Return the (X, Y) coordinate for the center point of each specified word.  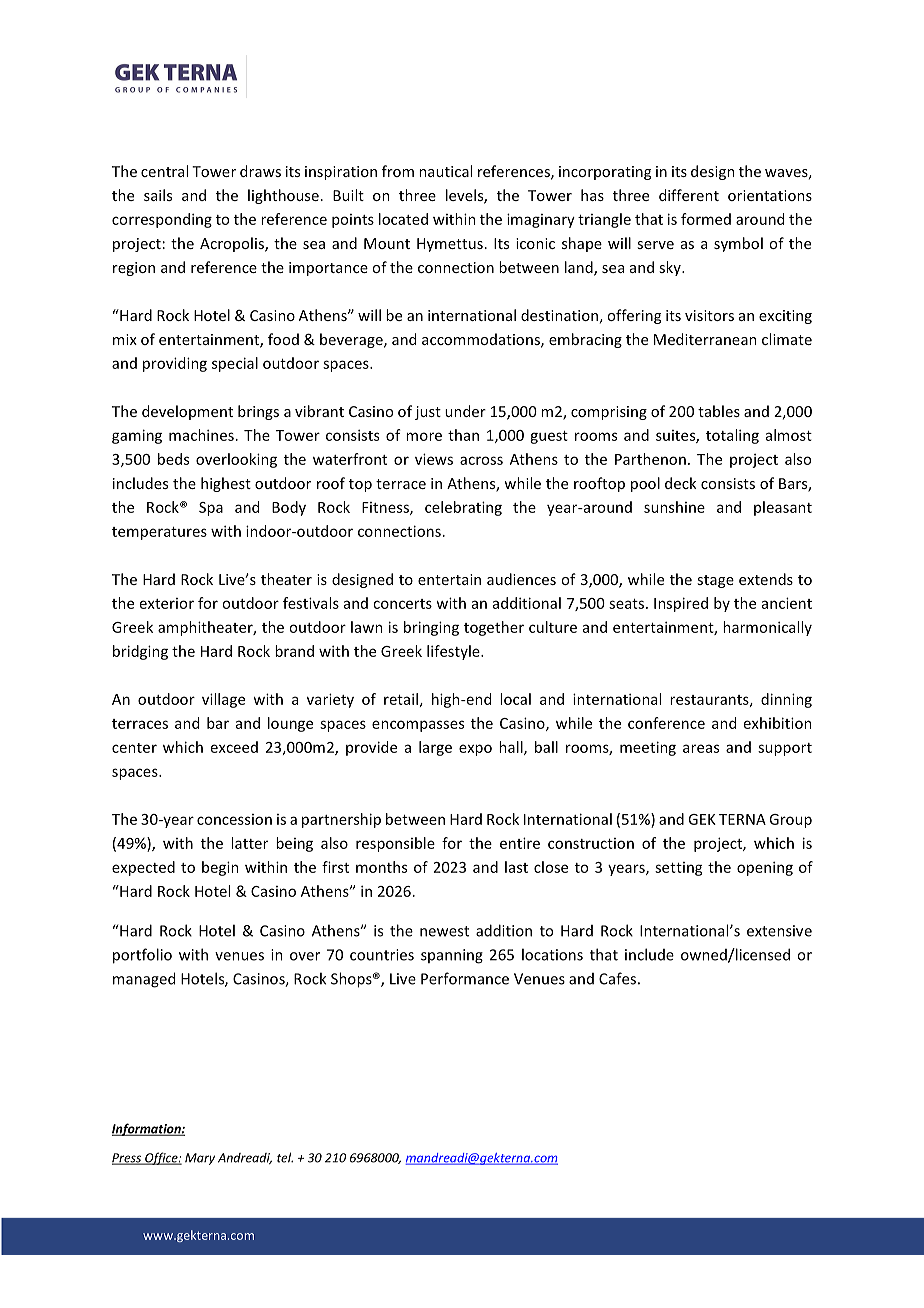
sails (158, 195)
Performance (465, 978)
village (223, 700)
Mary (200, 1159)
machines (201, 435)
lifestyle (454, 652)
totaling (732, 436)
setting (679, 869)
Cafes (617, 978)
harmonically (767, 628)
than (463, 435)
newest (444, 931)
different (689, 195)
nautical (445, 171)
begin (220, 868)
